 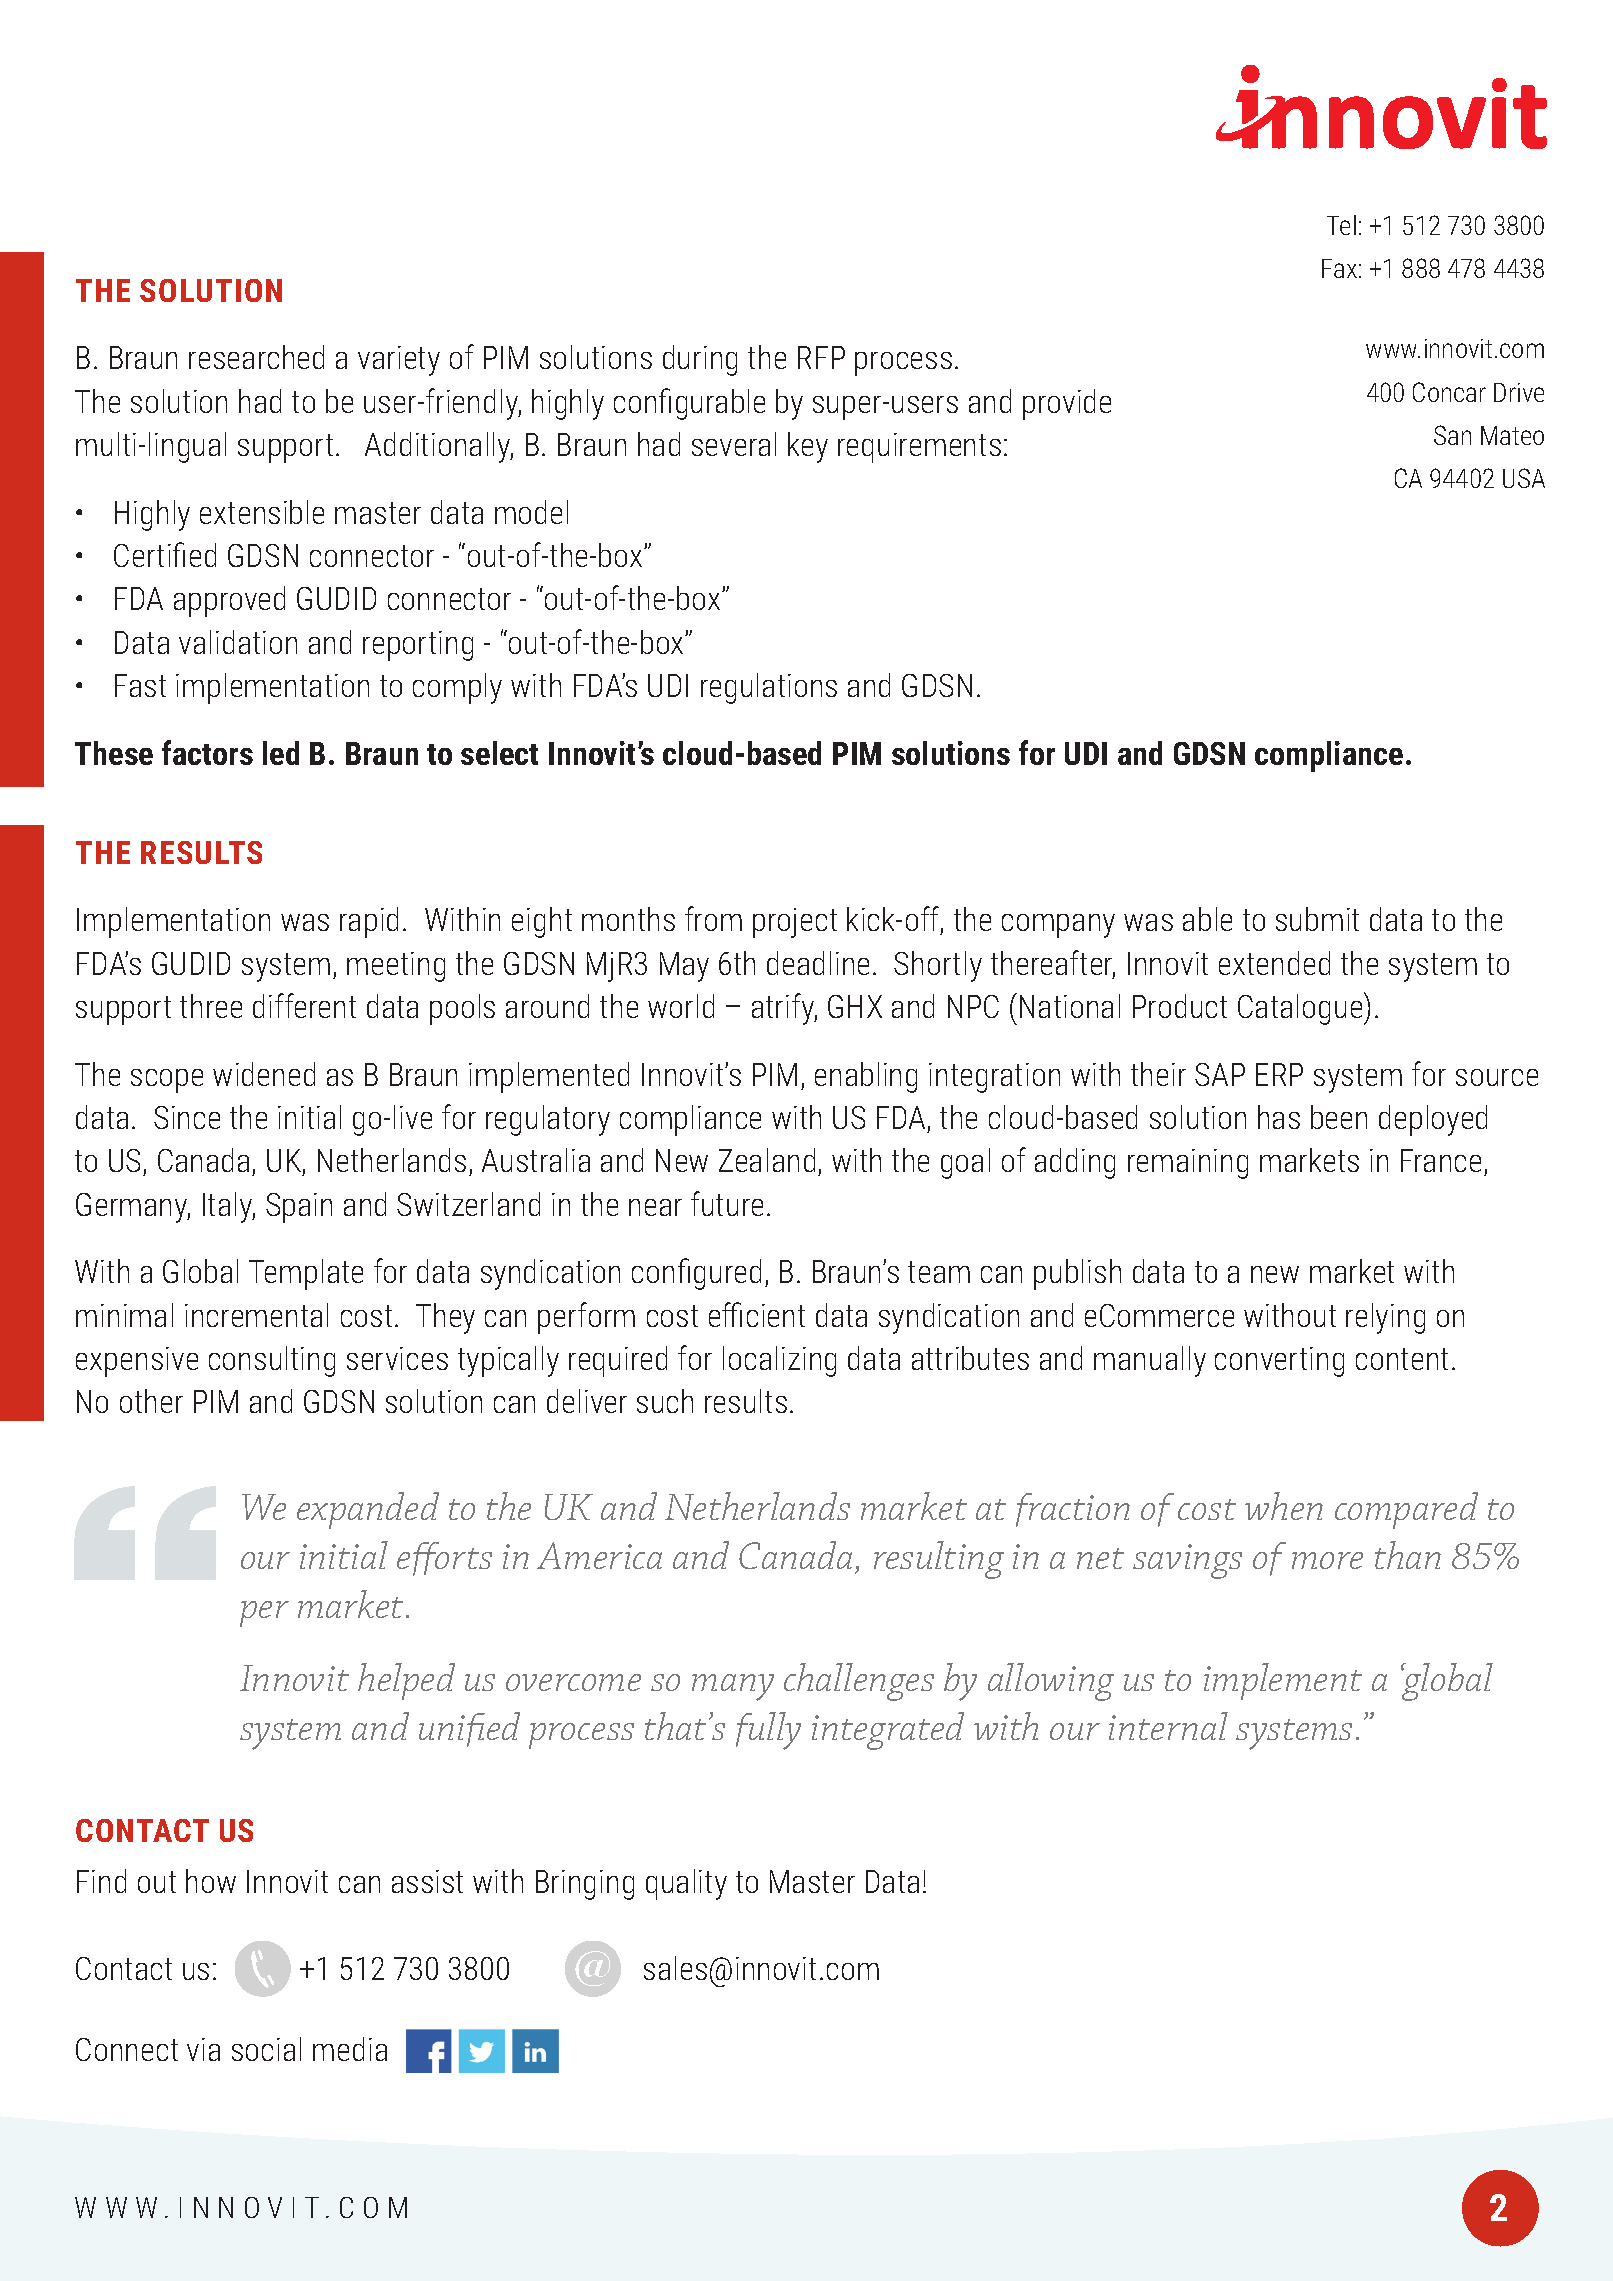 I want to click on content, so click(x=1402, y=1359).
